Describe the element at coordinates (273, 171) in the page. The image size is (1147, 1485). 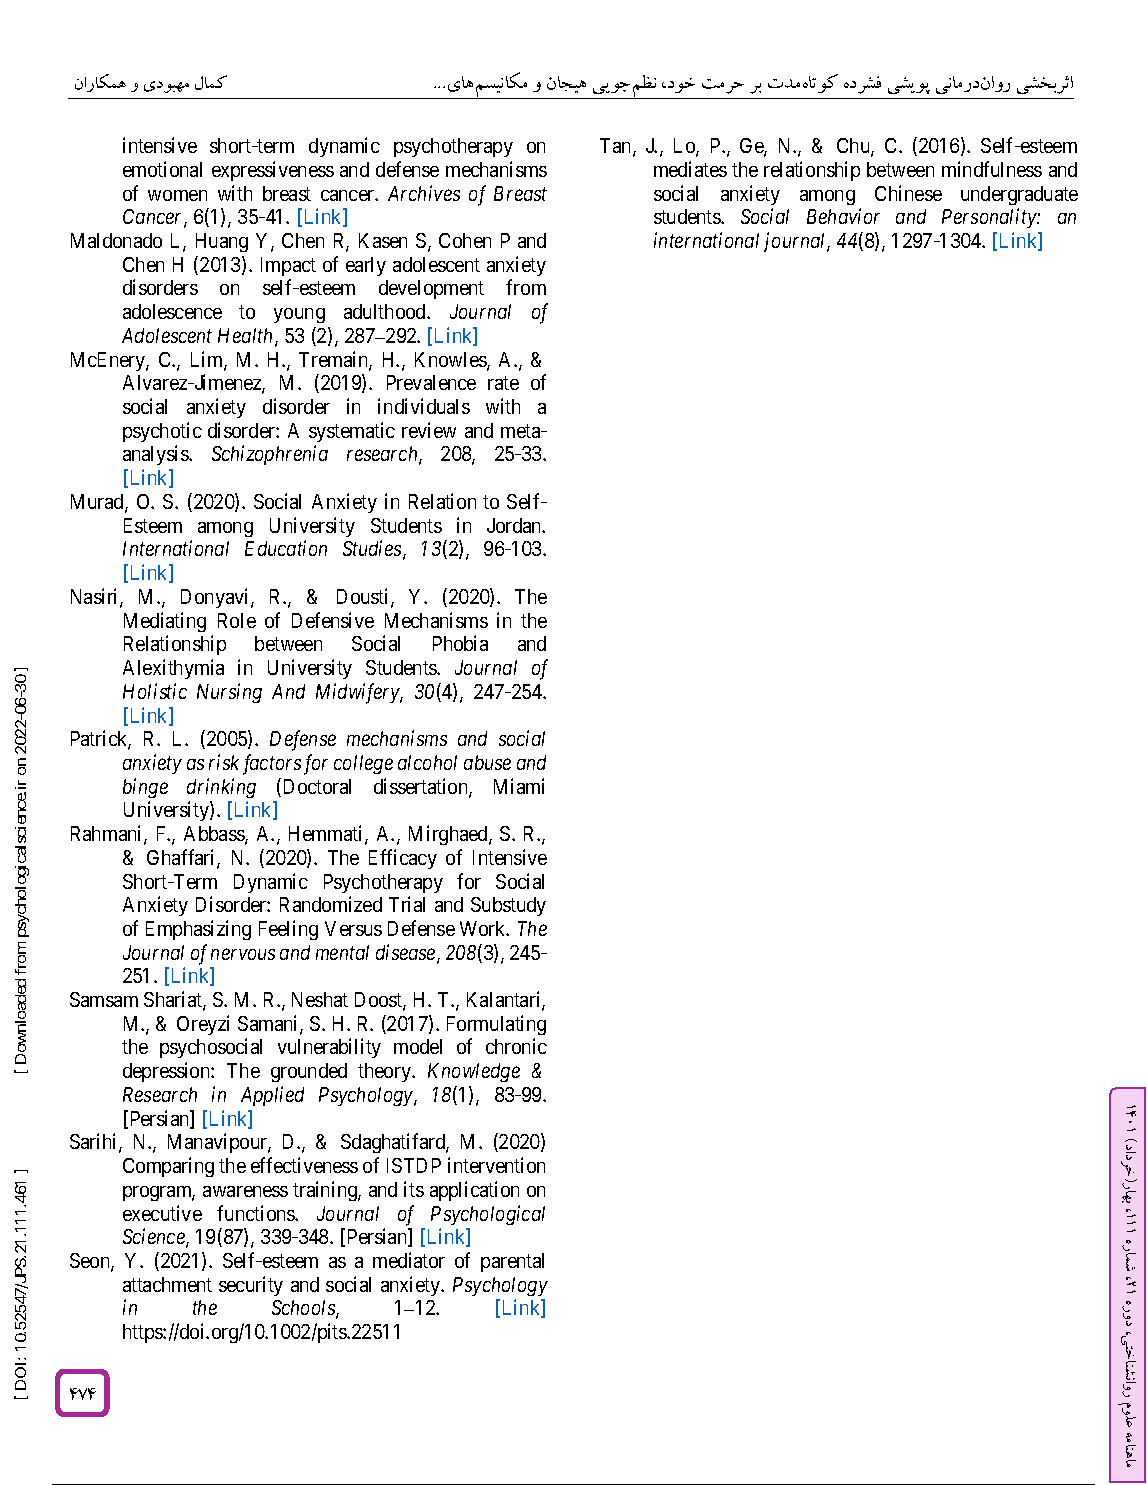
I see `expressiveness` at that location.
